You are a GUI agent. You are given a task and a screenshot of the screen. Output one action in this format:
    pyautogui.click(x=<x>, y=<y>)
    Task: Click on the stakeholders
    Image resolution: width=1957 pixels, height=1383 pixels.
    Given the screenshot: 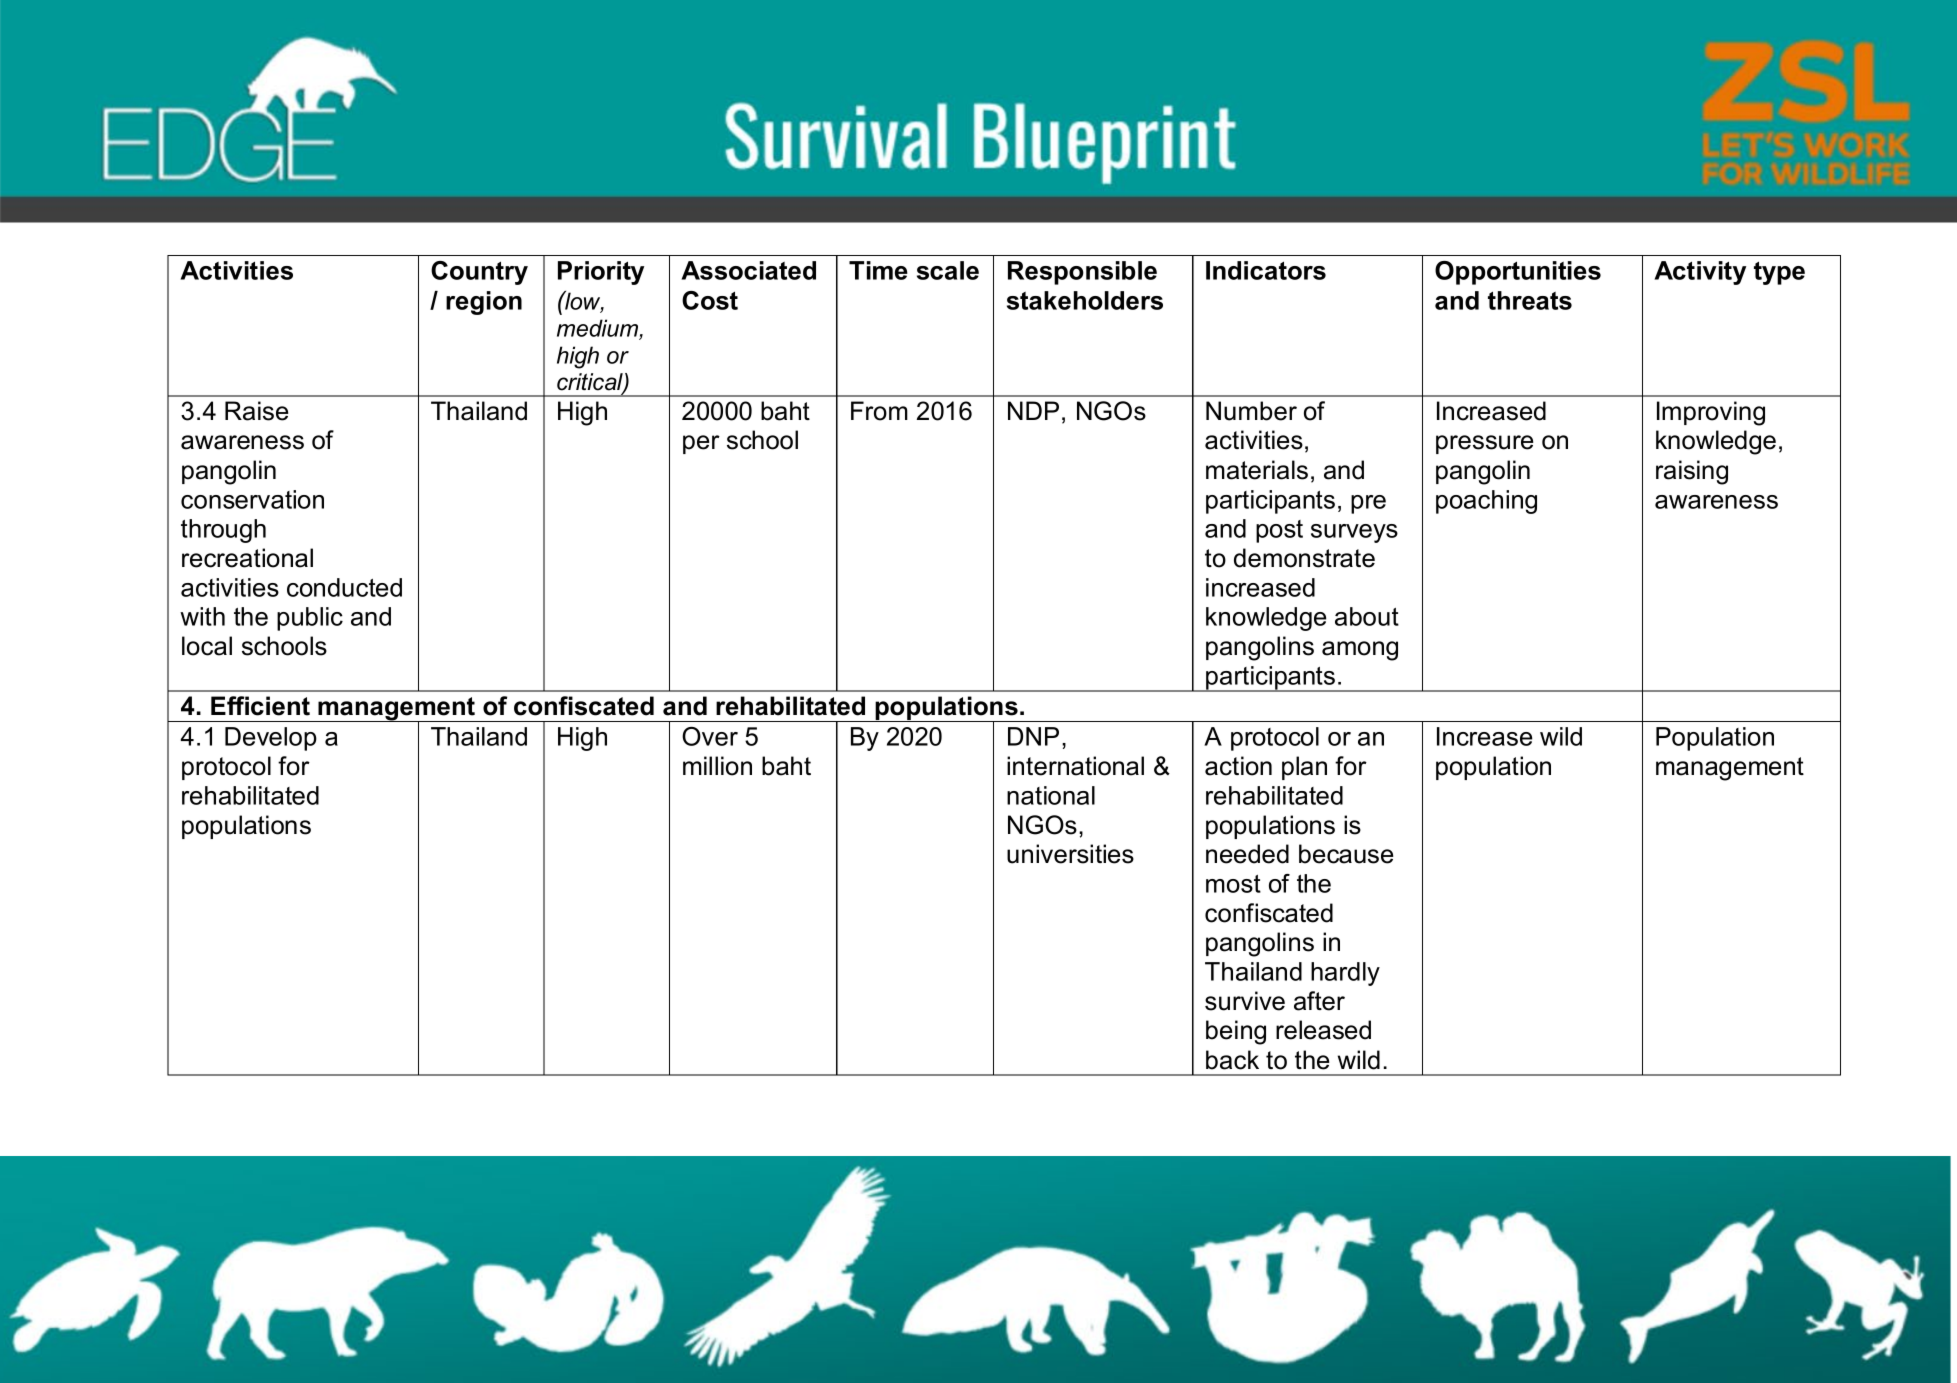 What is the action you would take?
    pyautogui.click(x=1085, y=300)
